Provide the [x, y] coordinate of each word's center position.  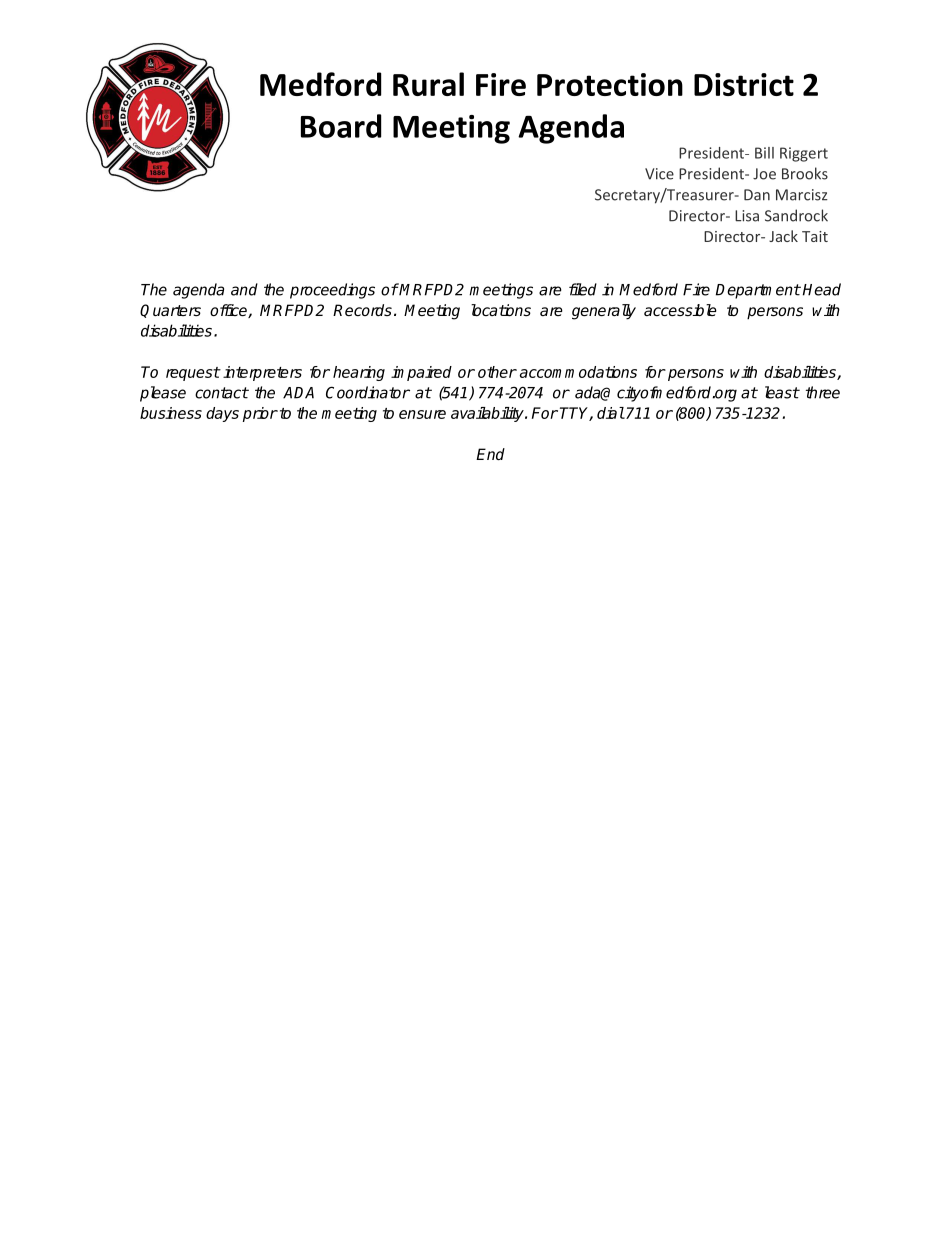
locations [501, 310]
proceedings [332, 291]
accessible [680, 310]
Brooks [805, 173]
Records [362, 310]
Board [341, 126]
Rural [428, 84]
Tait [815, 236]
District [744, 84]
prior [260, 414]
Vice [659, 174]
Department [758, 291]
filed [583, 289]
